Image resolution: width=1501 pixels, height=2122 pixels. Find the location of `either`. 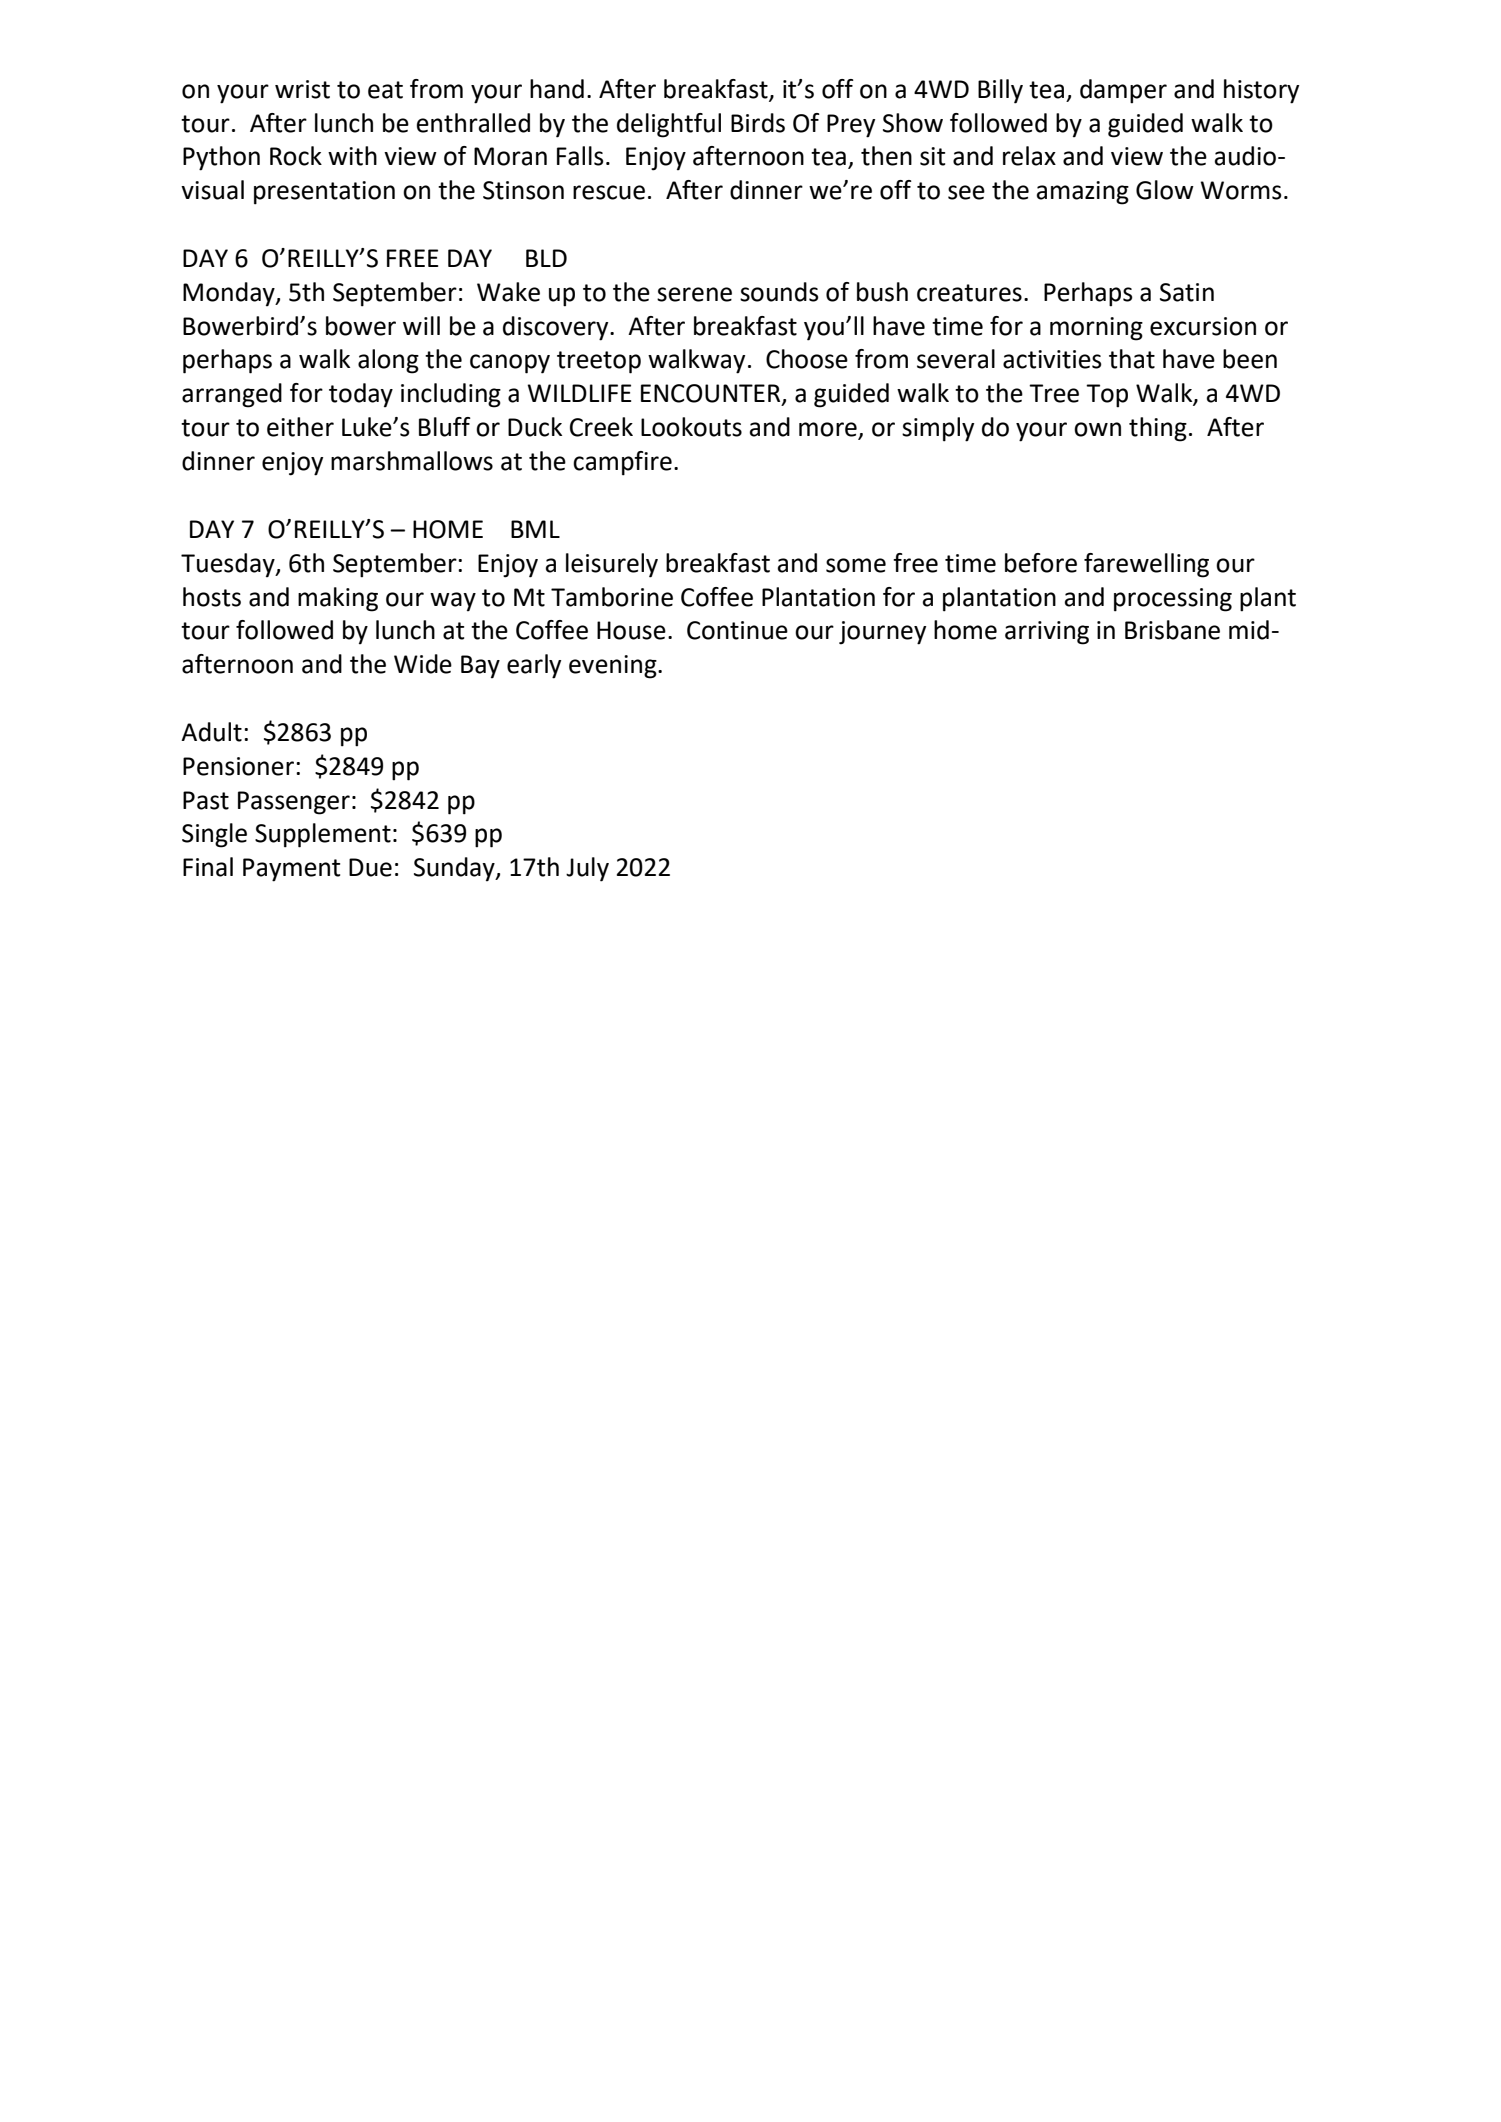

either is located at coordinates (300, 427).
